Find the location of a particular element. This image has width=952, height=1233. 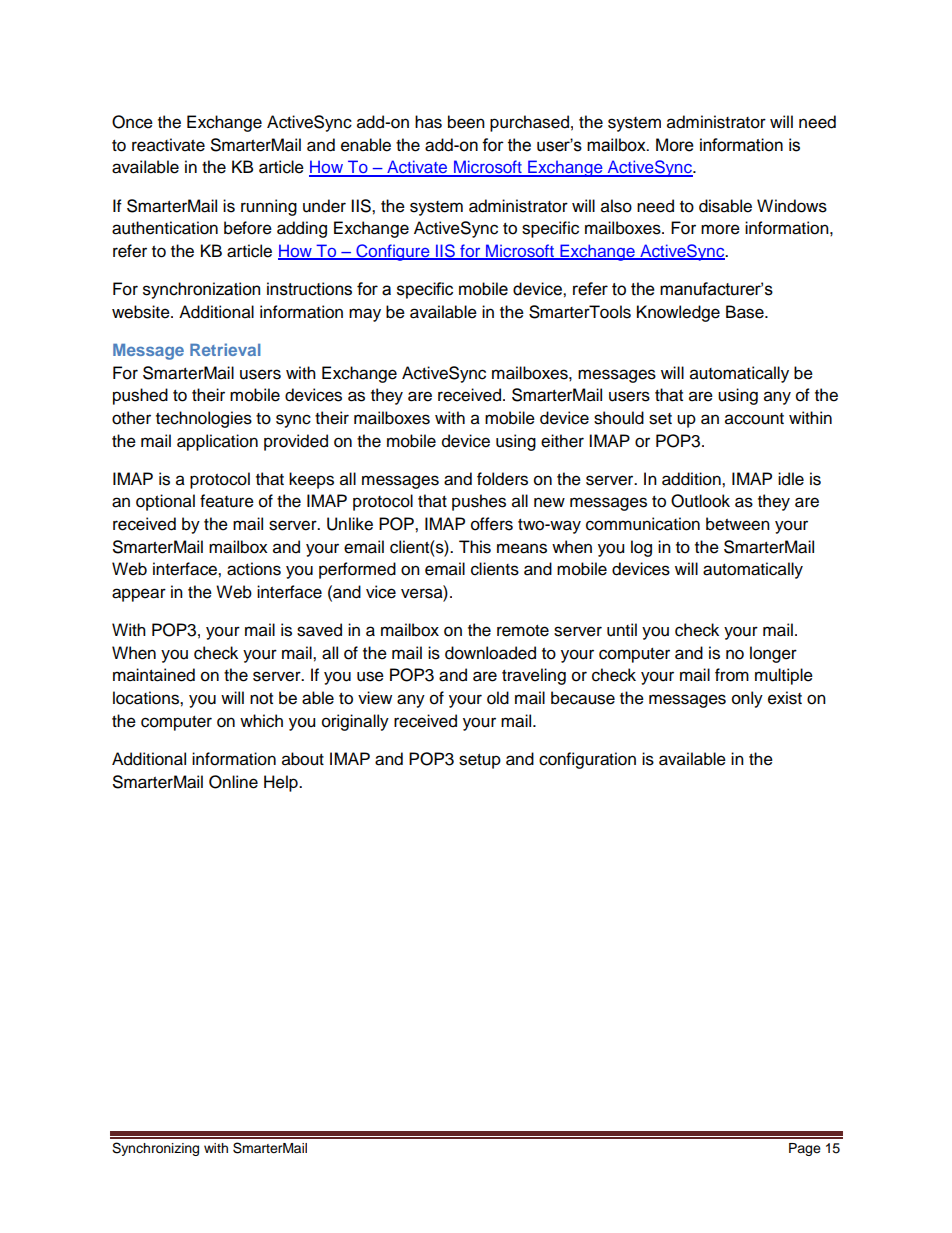

maintained is located at coordinates (154, 675).
